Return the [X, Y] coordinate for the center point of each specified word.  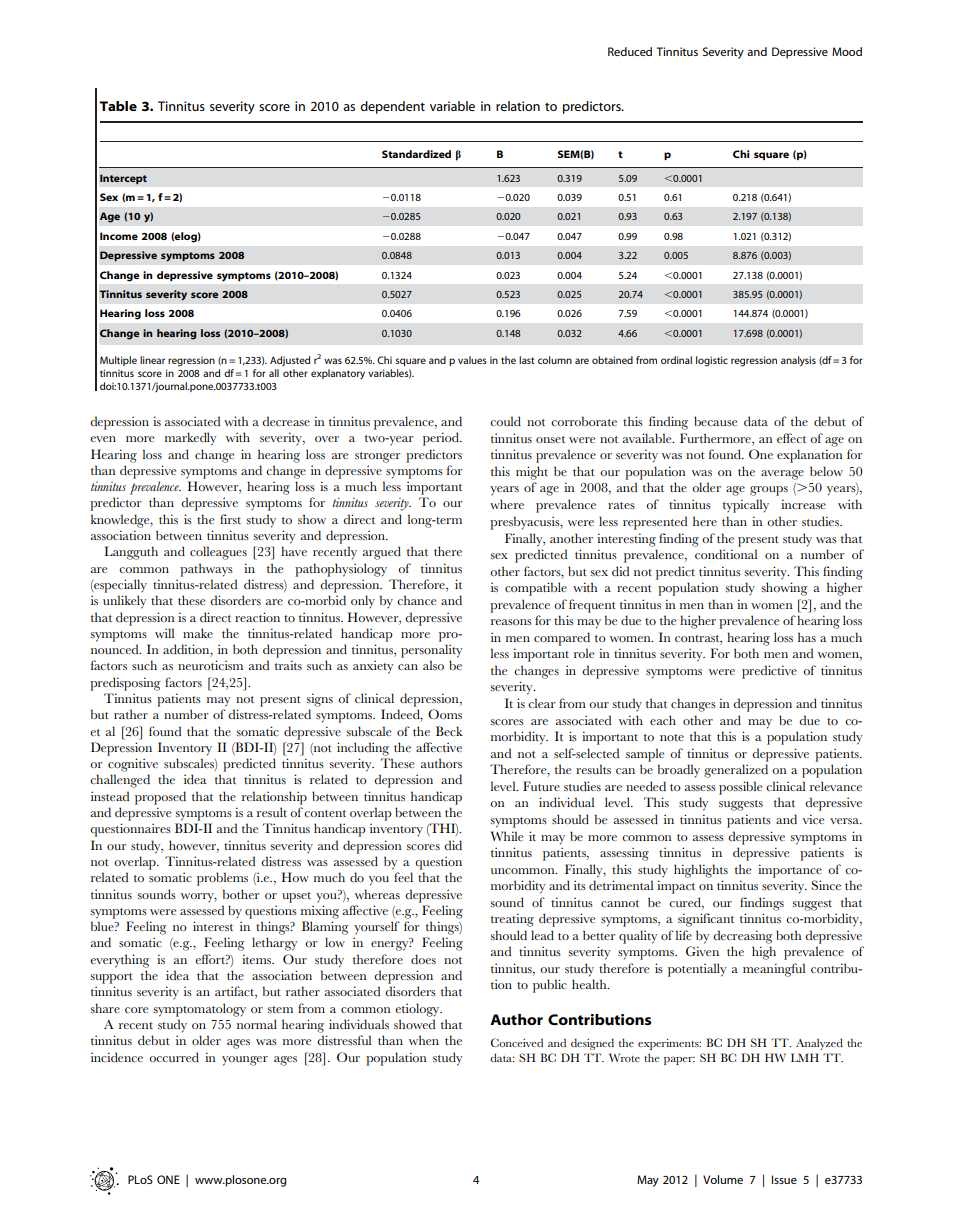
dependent [392, 107]
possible [740, 788]
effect [791, 438]
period [442, 439]
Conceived [517, 1042]
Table [118, 106]
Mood [847, 51]
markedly [191, 439]
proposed [160, 798]
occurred [174, 1057]
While [507, 836]
